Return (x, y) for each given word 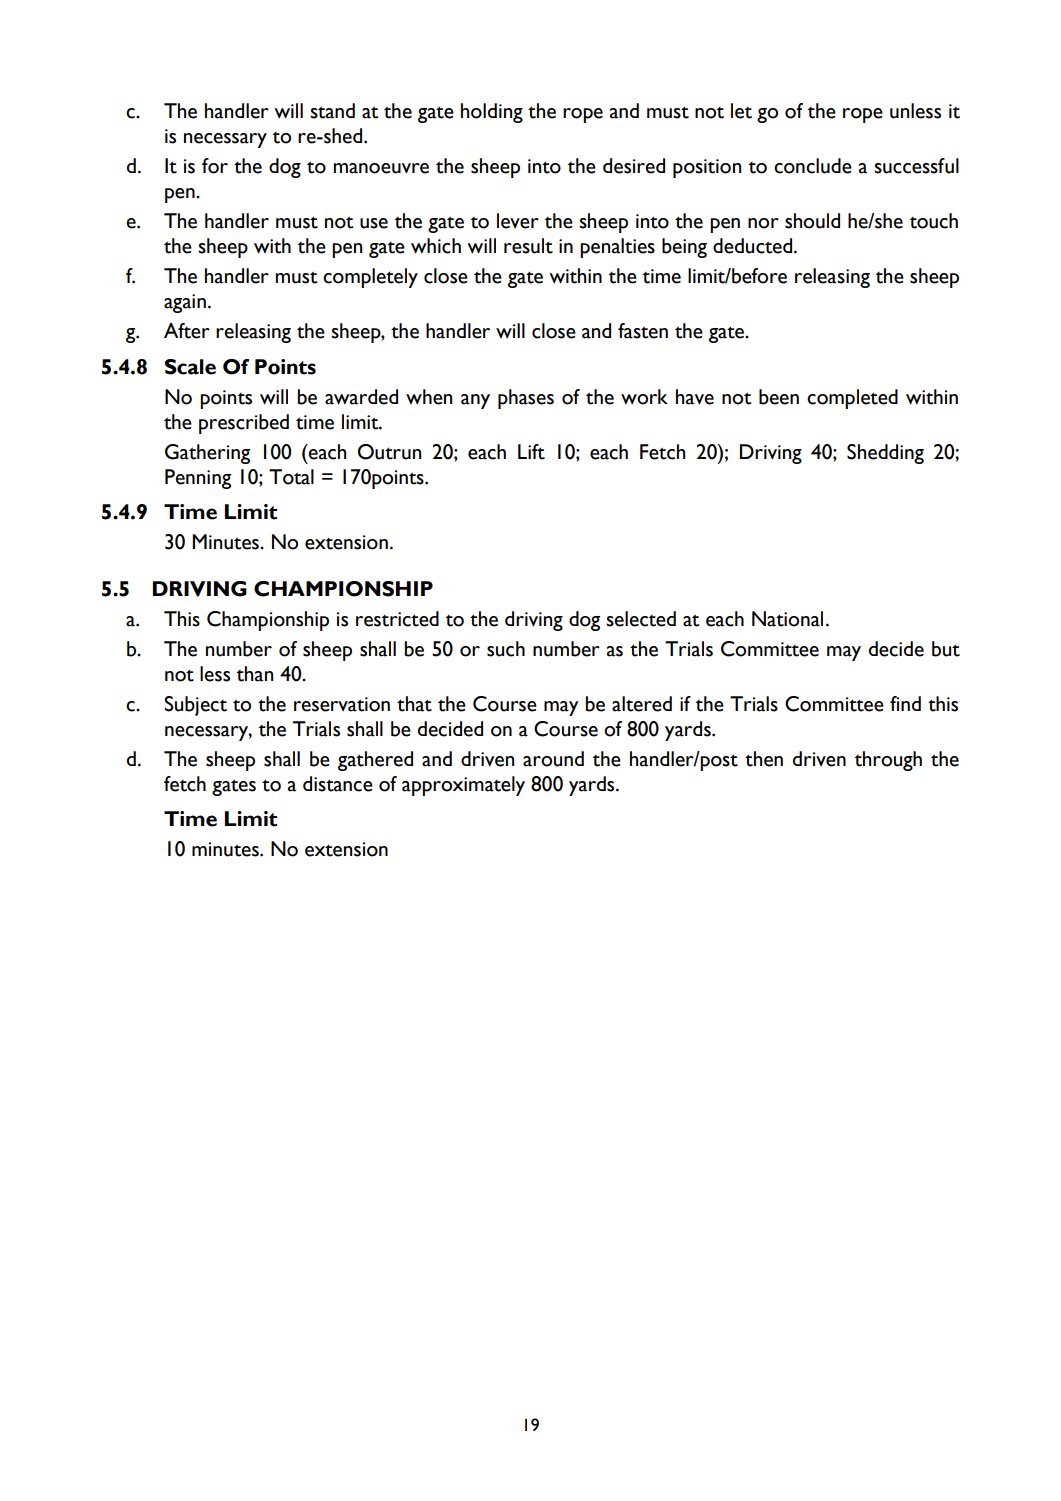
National (787, 619)
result (528, 246)
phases (526, 399)
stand (332, 111)
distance (338, 784)
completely (370, 278)
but (946, 649)
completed (852, 399)
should (812, 221)
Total (291, 477)
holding (492, 113)
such (506, 649)
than (255, 674)
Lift (531, 452)
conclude (813, 166)
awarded (361, 397)
